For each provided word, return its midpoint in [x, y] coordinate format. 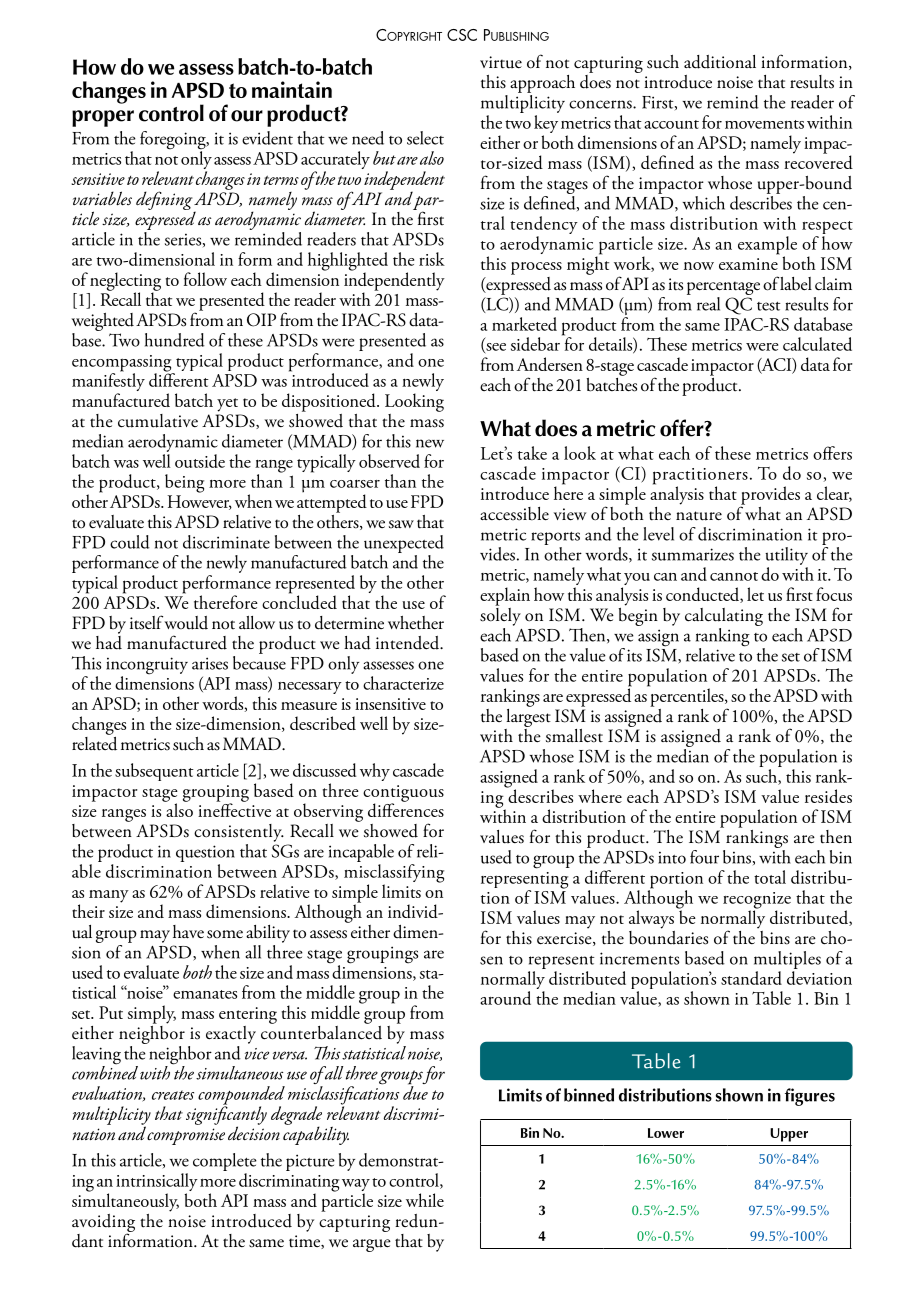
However [199, 502]
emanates [205, 994]
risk [432, 259]
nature [699, 516]
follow [205, 279]
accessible [514, 514]
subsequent [154, 772]
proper [103, 118]
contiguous [403, 794]
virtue [501, 62]
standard [751, 978]
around [505, 998]
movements [764, 124]
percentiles [687, 696]
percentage [723, 288]
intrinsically [157, 1183]
